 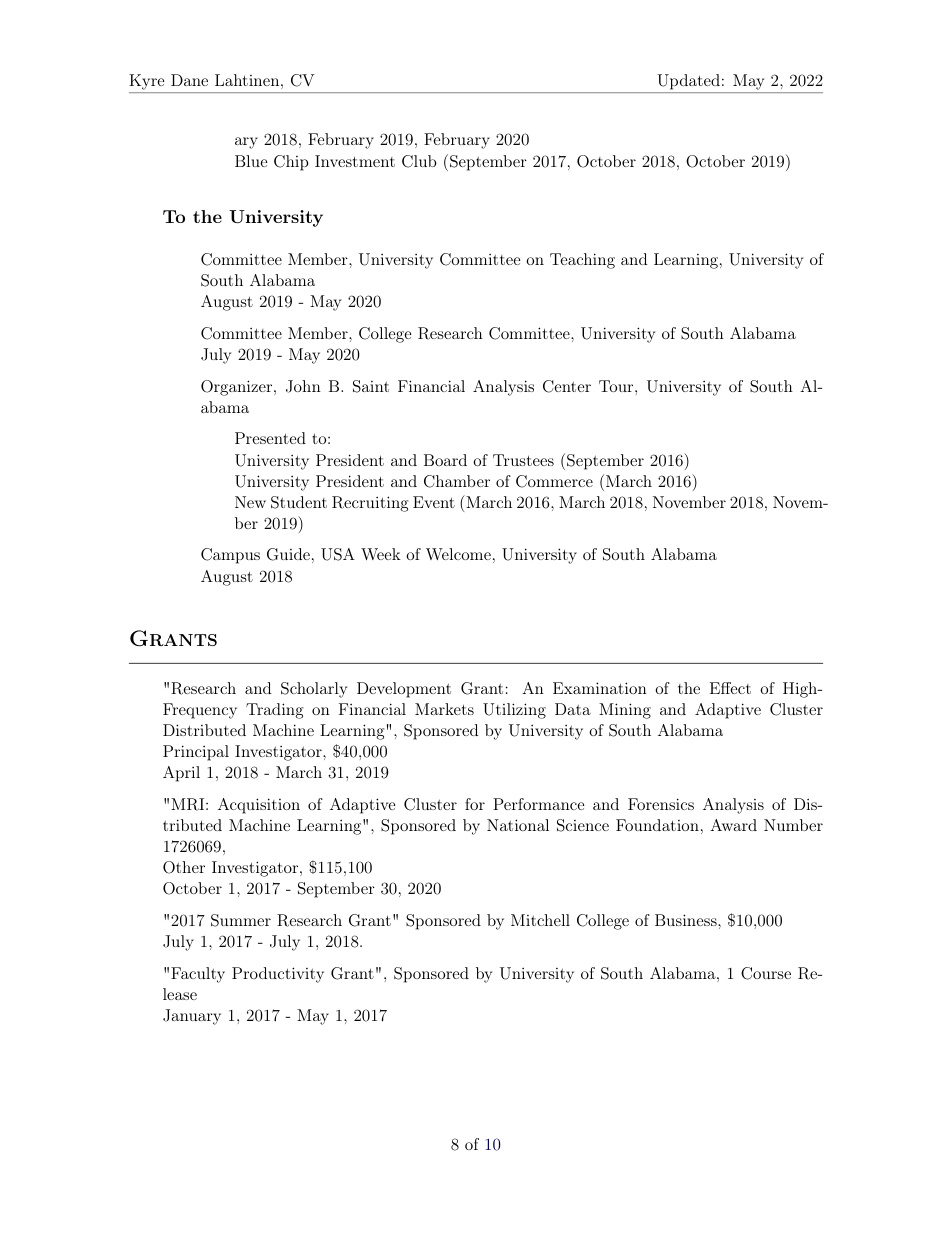 I want to click on Welcome, so click(x=458, y=554).
